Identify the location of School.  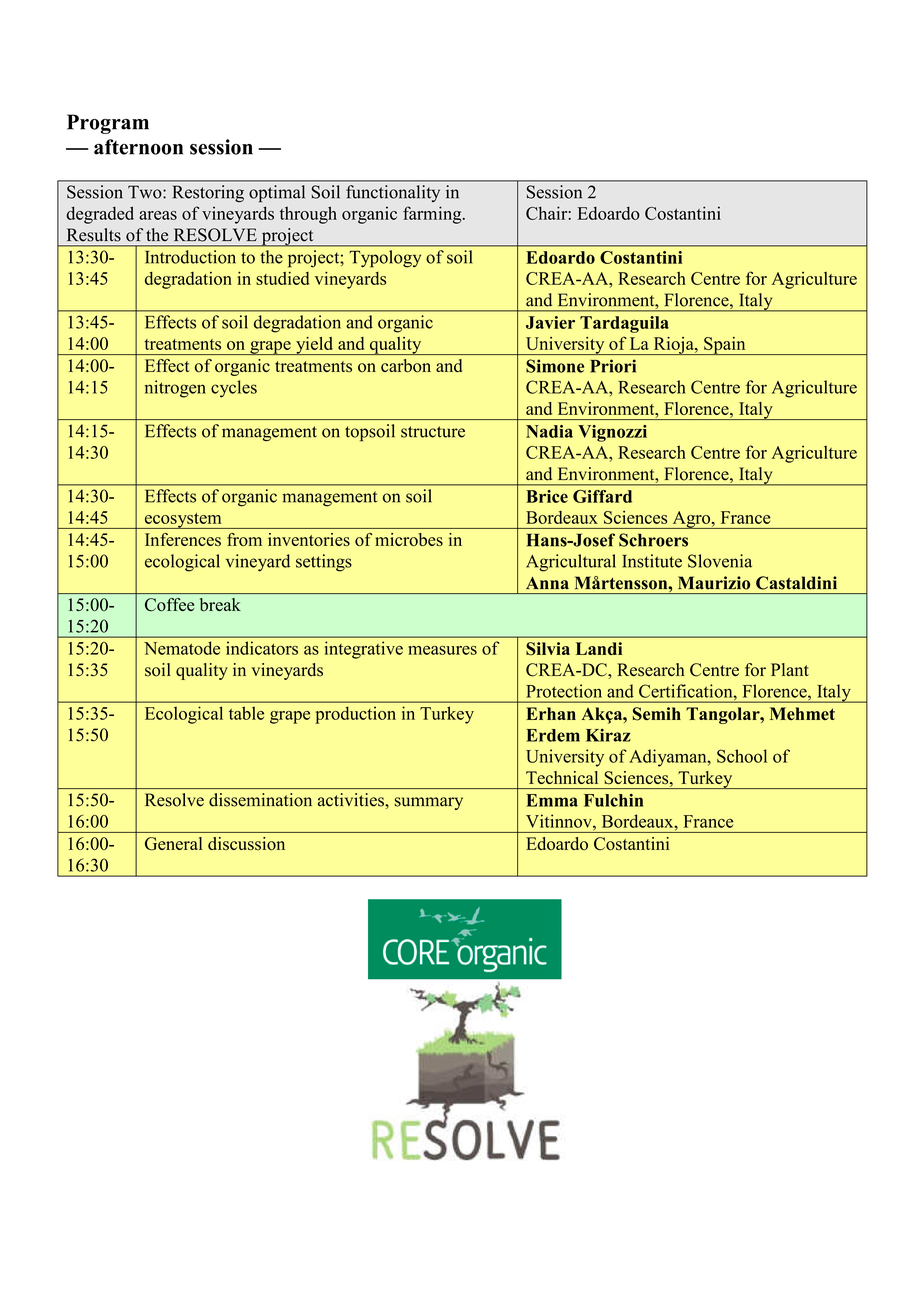
(742, 756).
